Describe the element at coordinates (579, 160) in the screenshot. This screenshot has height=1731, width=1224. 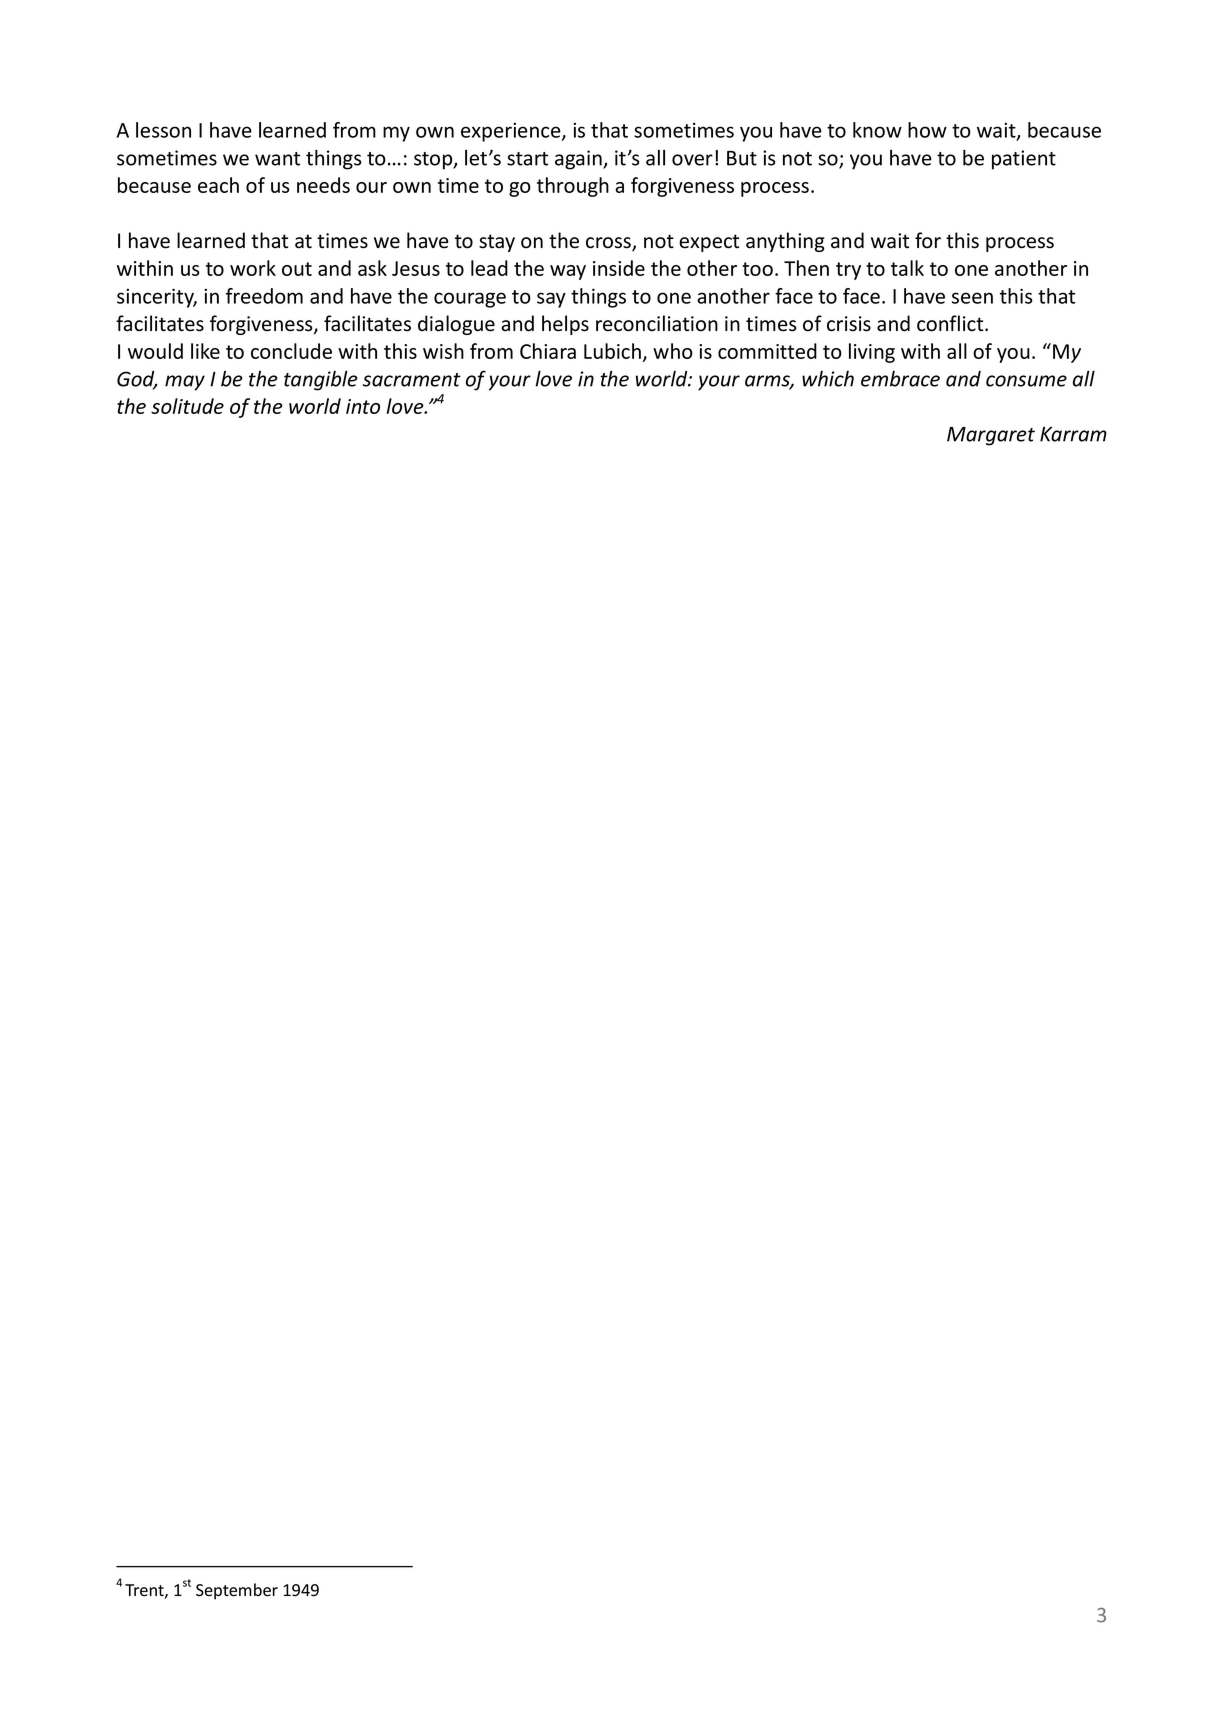
I see `again` at that location.
